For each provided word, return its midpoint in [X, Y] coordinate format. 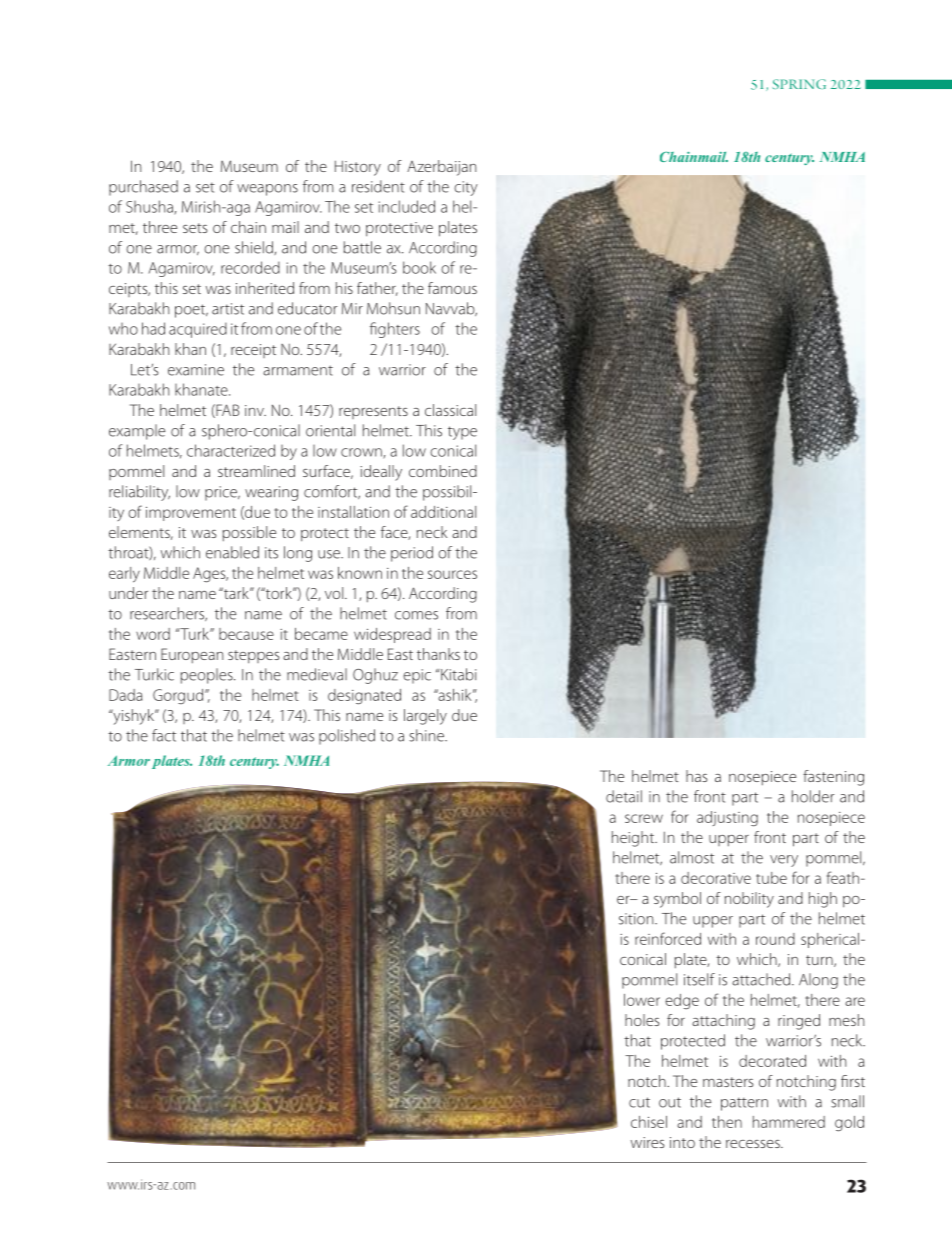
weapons [267, 190]
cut [639, 1102]
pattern [744, 1104]
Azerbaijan [441, 168]
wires [647, 1142]
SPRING [799, 84]
